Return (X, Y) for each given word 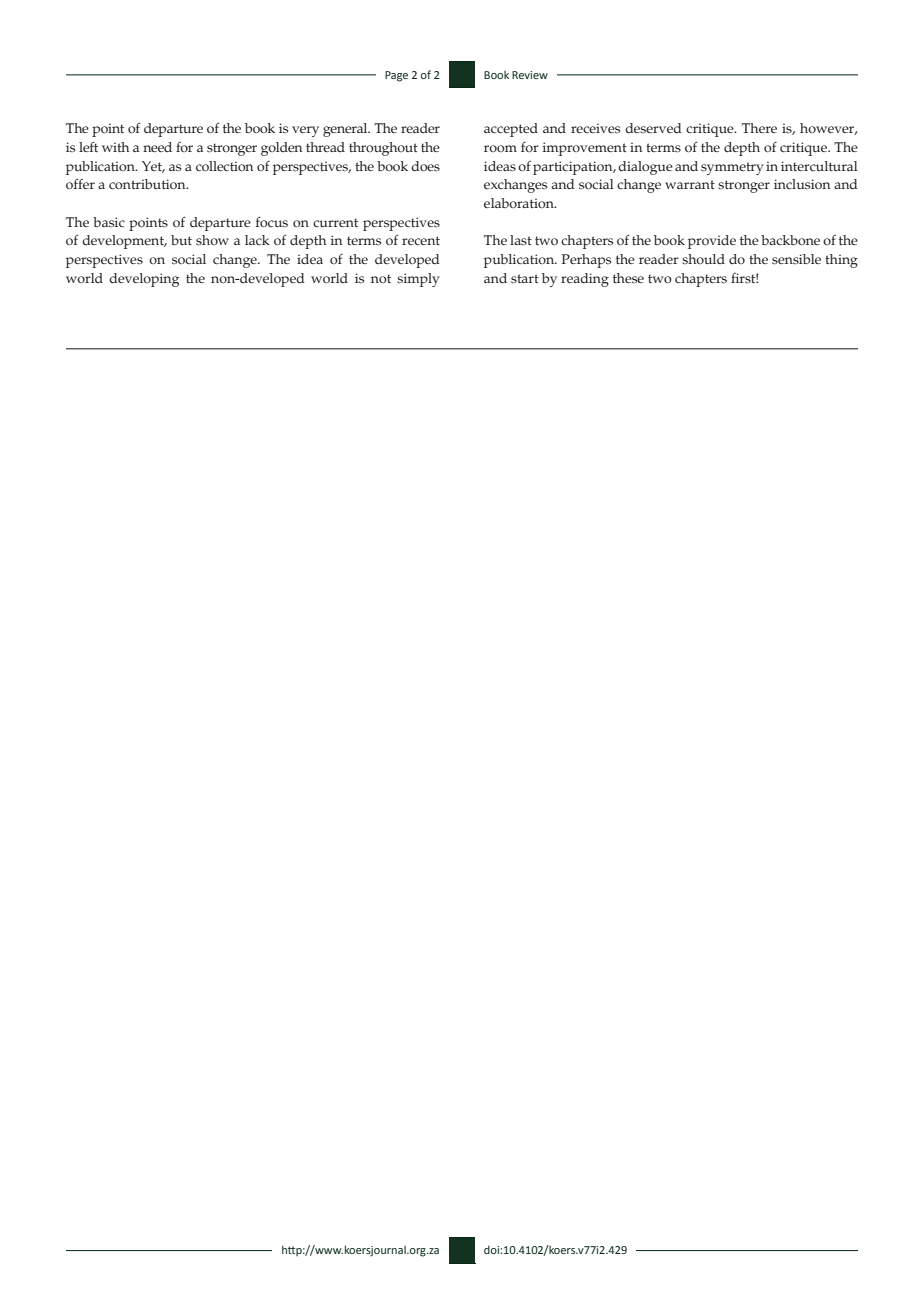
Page (396, 76)
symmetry (732, 168)
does (425, 166)
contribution (148, 184)
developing (144, 280)
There (759, 128)
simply (418, 280)
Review (530, 75)
